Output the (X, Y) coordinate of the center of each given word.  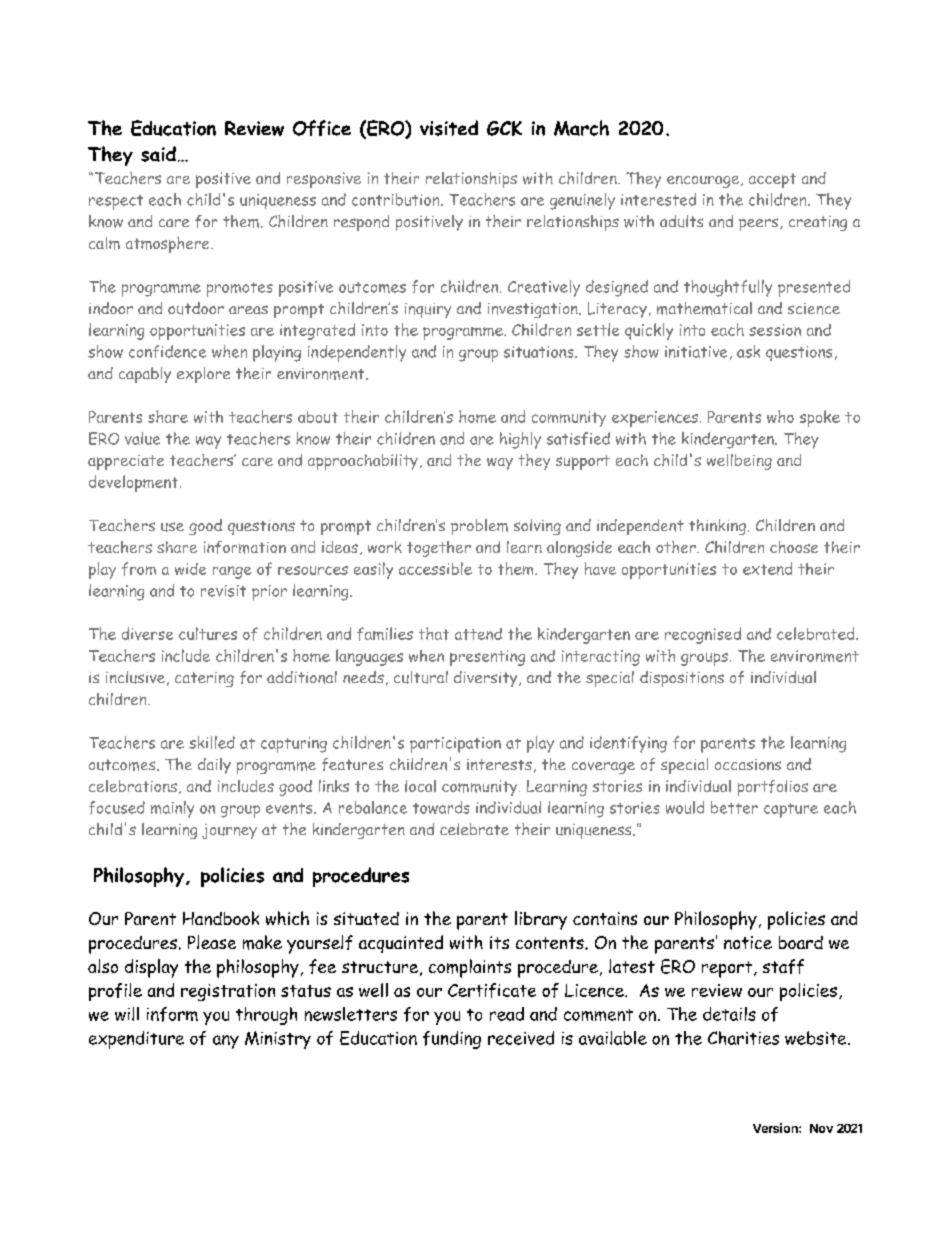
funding (452, 1040)
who (780, 416)
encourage (704, 182)
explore (203, 375)
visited (449, 128)
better (734, 807)
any (226, 1042)
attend (478, 634)
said (158, 154)
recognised (703, 635)
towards (441, 807)
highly (520, 440)
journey (229, 831)
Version (776, 1128)
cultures (208, 633)
